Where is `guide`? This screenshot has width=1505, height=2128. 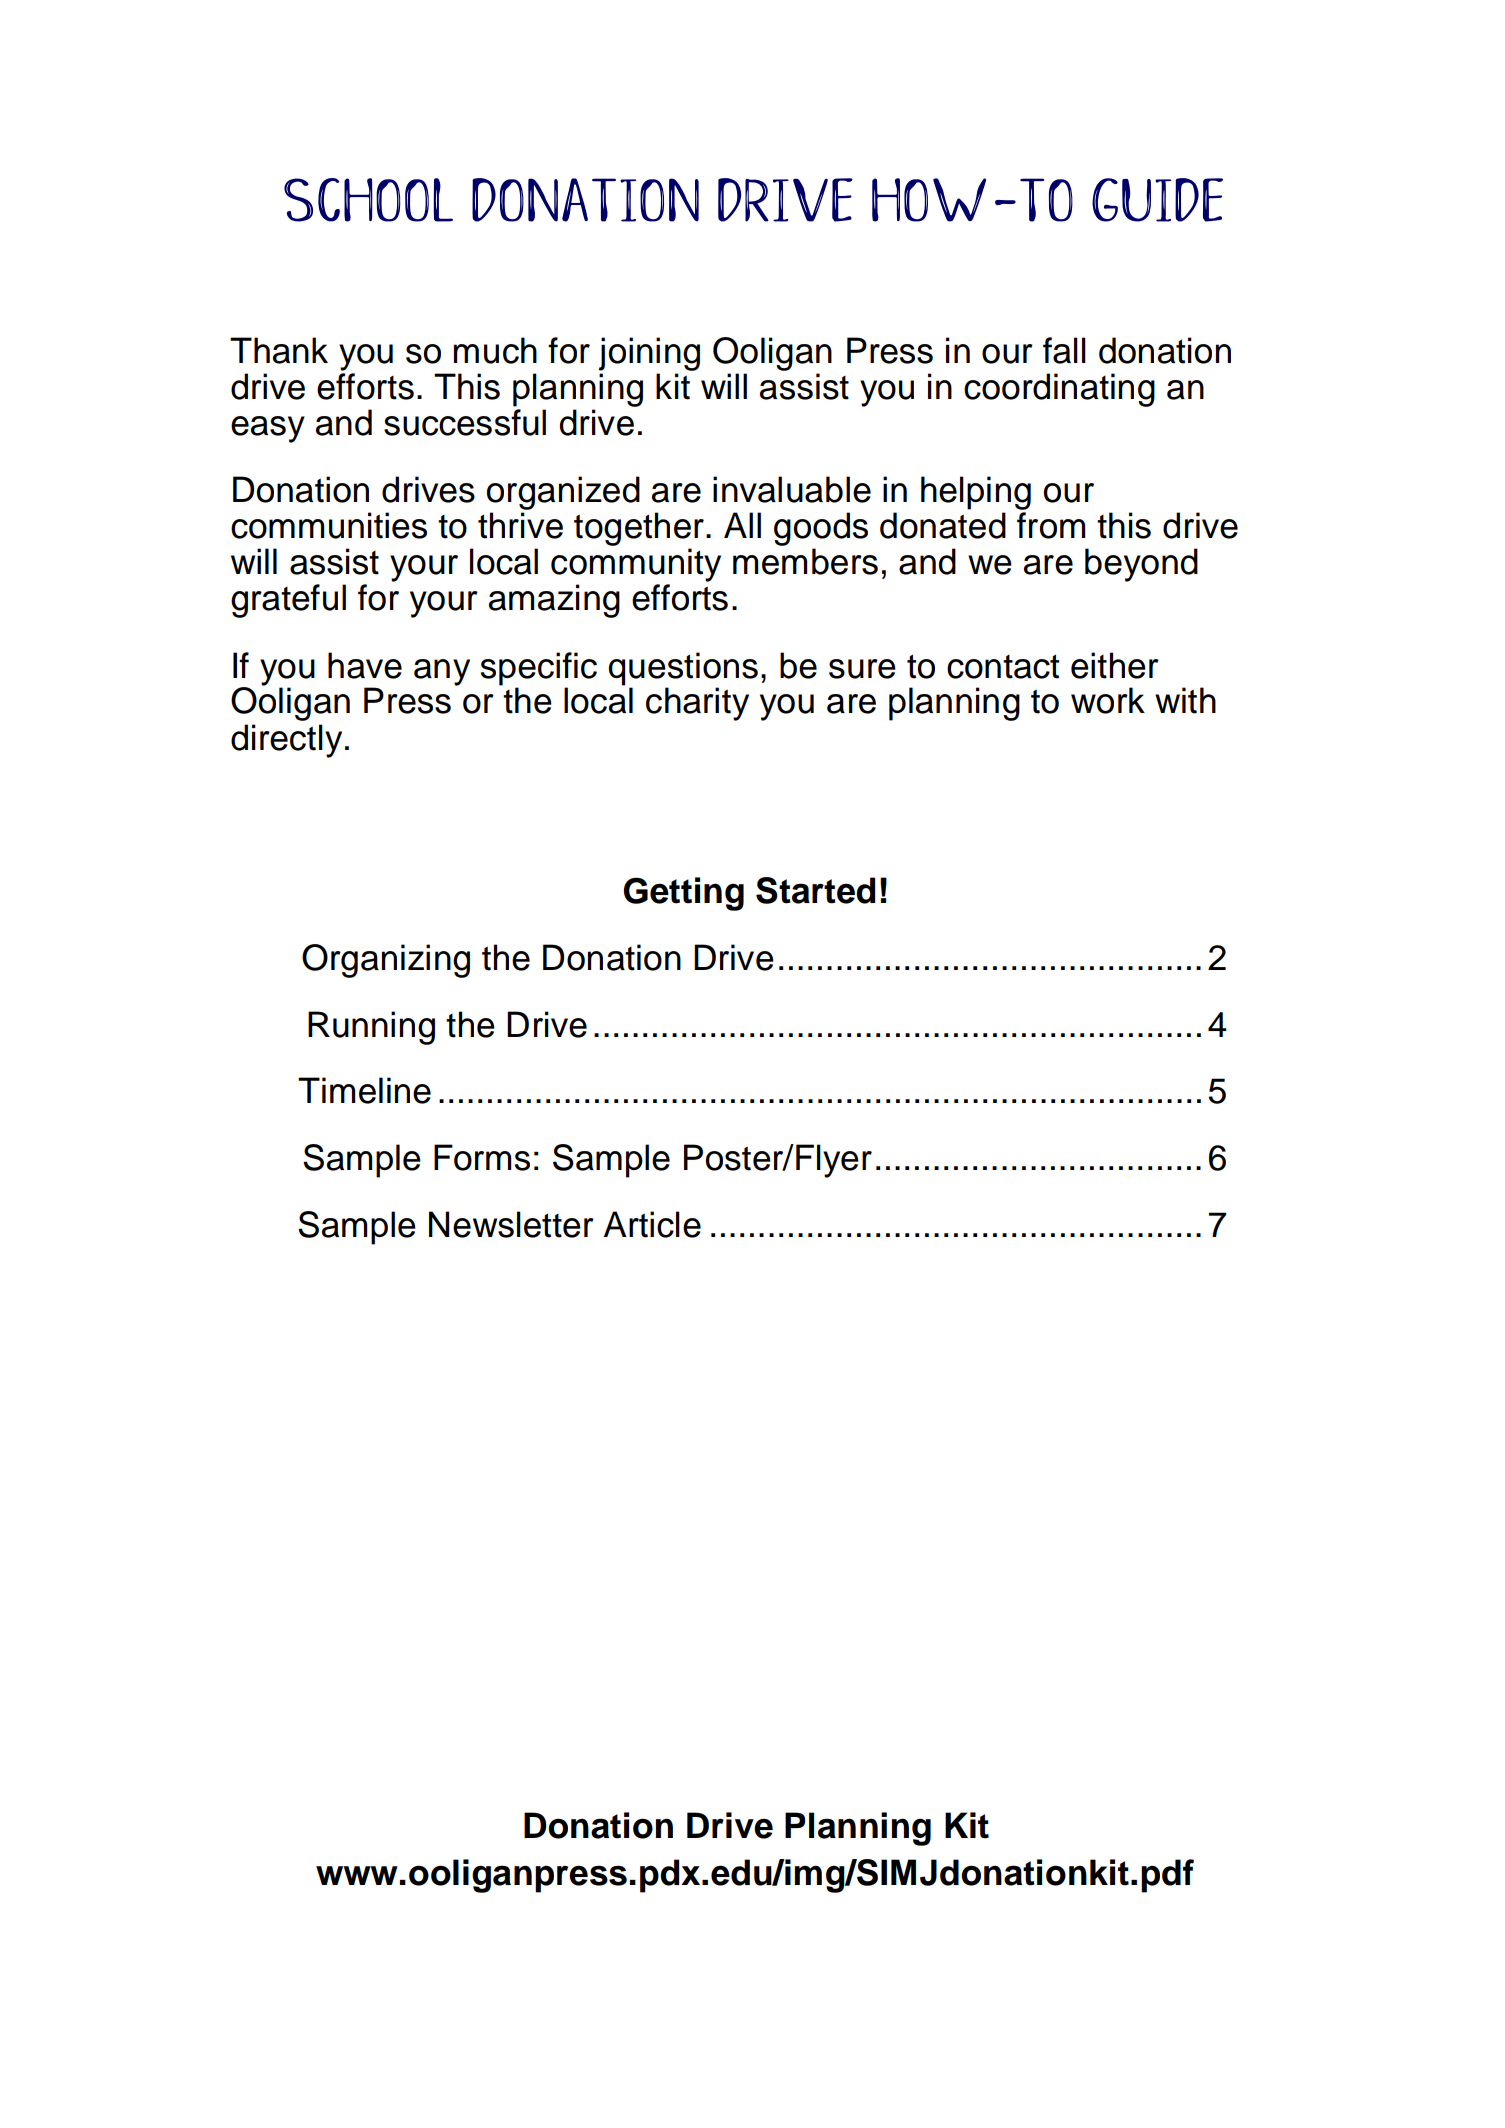 guide is located at coordinates (1157, 200).
